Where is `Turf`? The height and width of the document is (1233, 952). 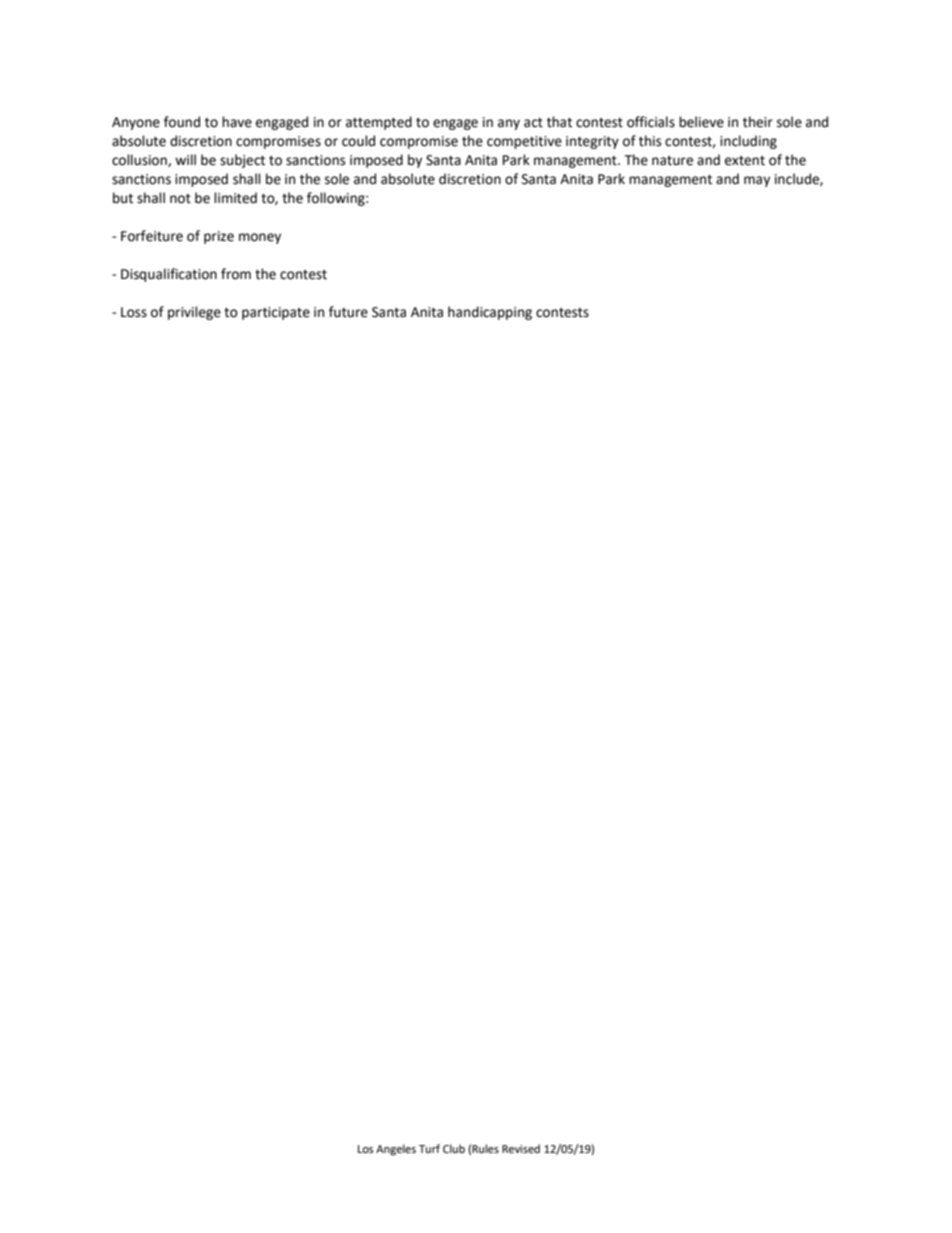 Turf is located at coordinates (429, 1148).
